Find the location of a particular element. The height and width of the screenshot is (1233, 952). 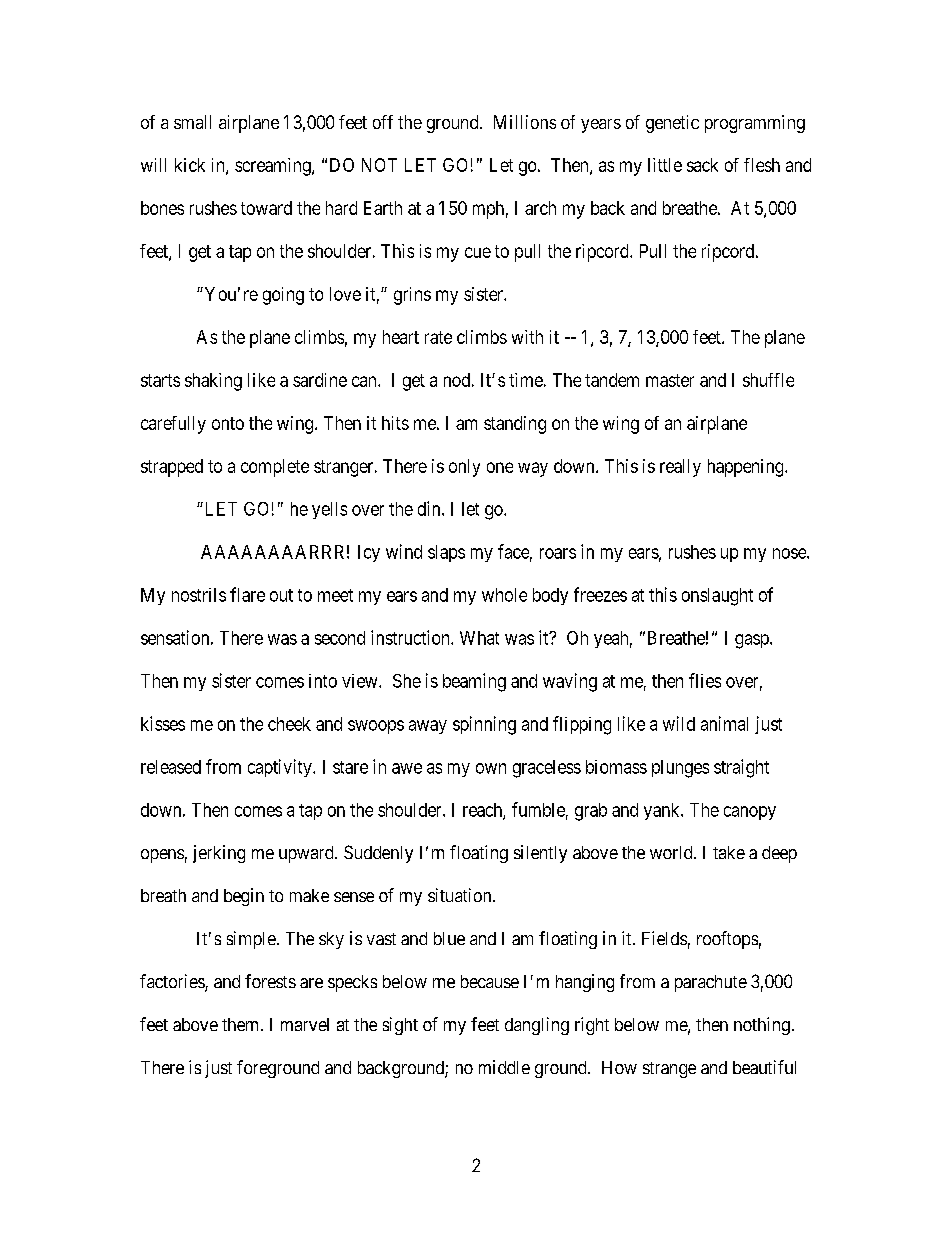

onslaught is located at coordinates (717, 597).
